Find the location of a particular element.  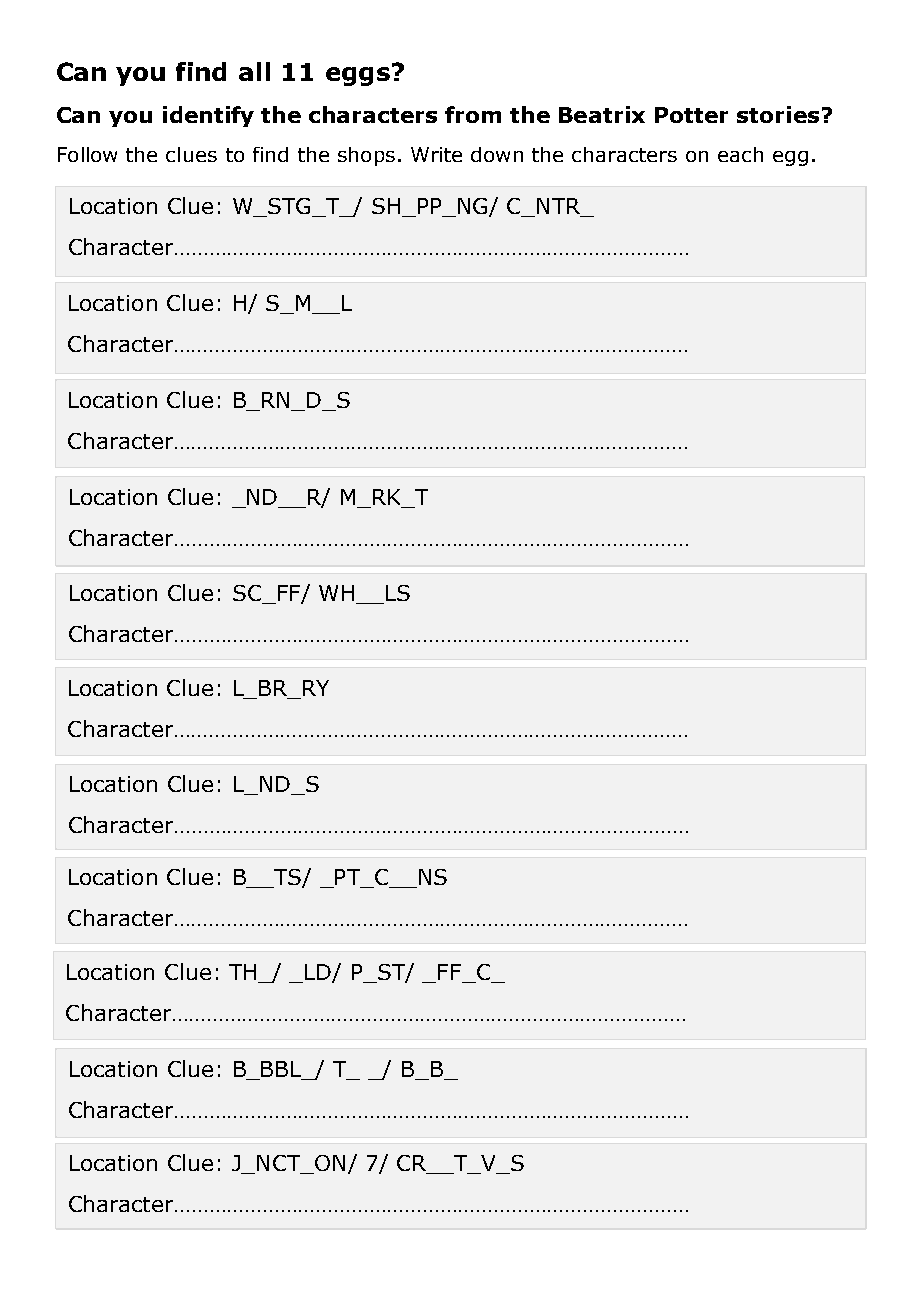

each is located at coordinates (740, 154).
